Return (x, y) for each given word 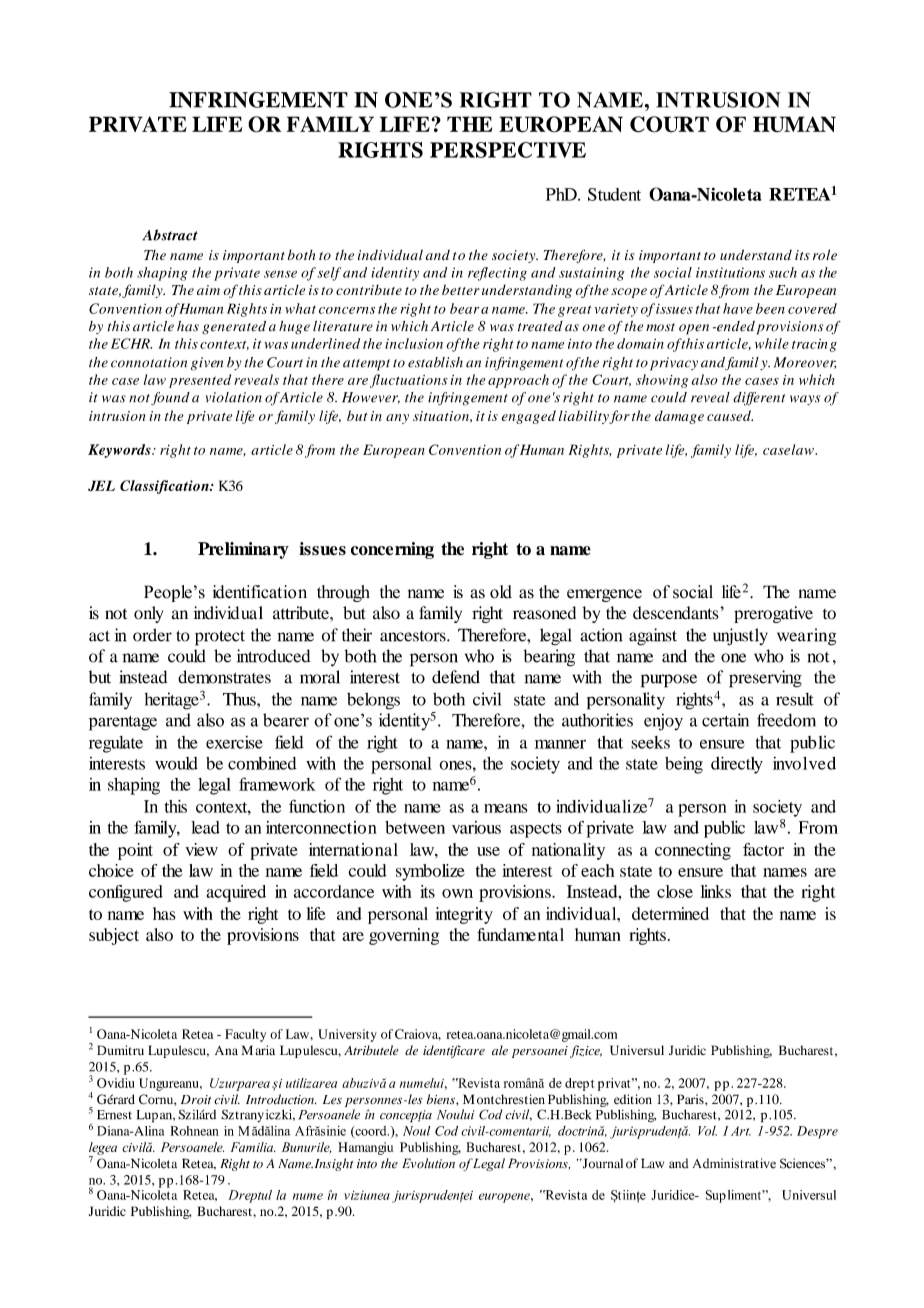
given (207, 364)
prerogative (773, 614)
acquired (236, 893)
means (506, 808)
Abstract (170, 235)
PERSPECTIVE (508, 150)
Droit (196, 1100)
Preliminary (243, 550)
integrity (464, 915)
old (501, 592)
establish (435, 362)
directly (737, 765)
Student (614, 194)
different (759, 399)
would (176, 763)
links (715, 891)
